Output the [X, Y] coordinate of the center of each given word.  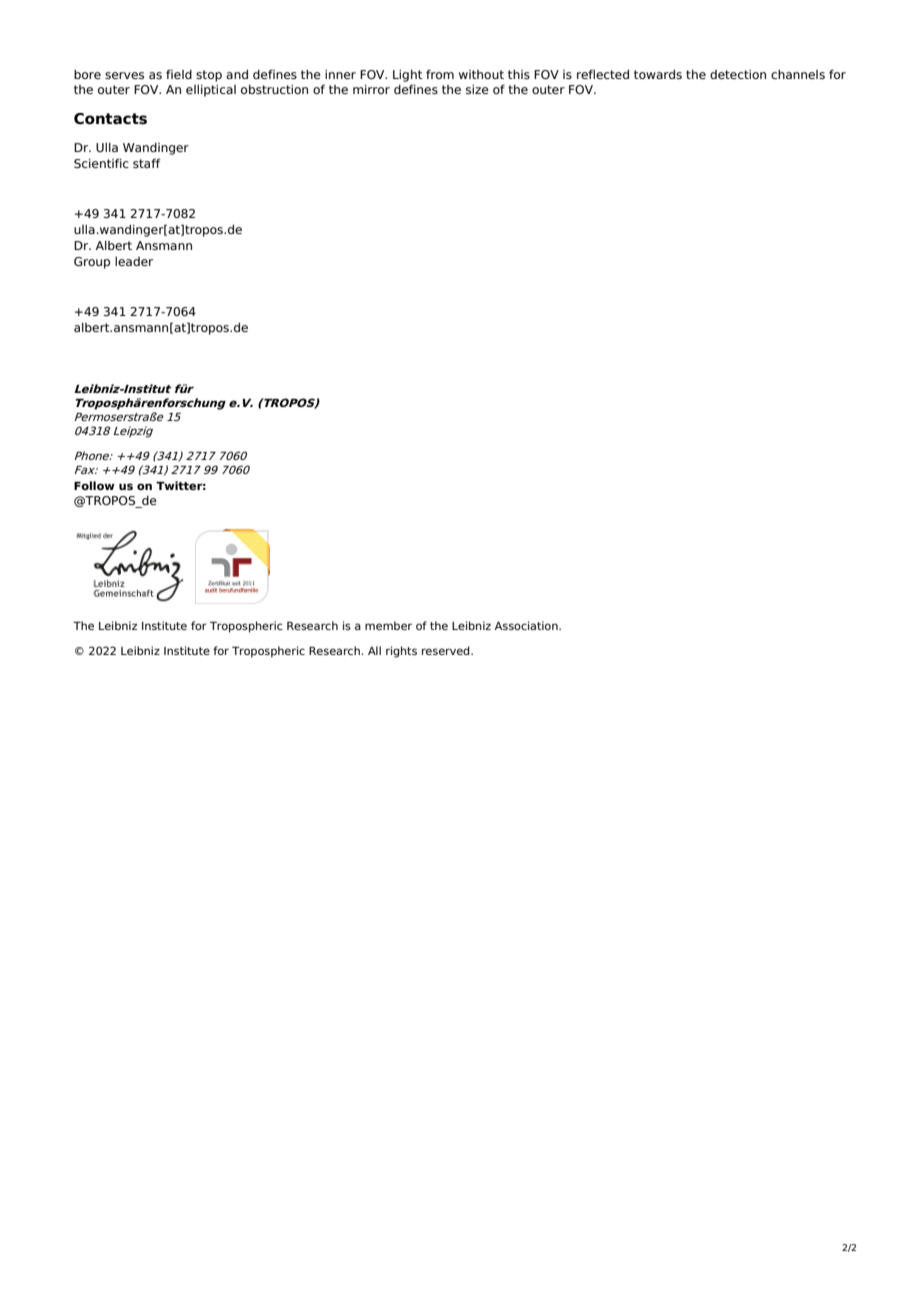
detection [738, 74]
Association [527, 625]
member [388, 625]
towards [658, 74]
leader [134, 261]
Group [92, 263]
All [374, 650]
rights [401, 652]
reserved [447, 650]
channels [798, 74]
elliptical [211, 91]
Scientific [101, 163]
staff [146, 163]
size [477, 89]
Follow [94, 485]
